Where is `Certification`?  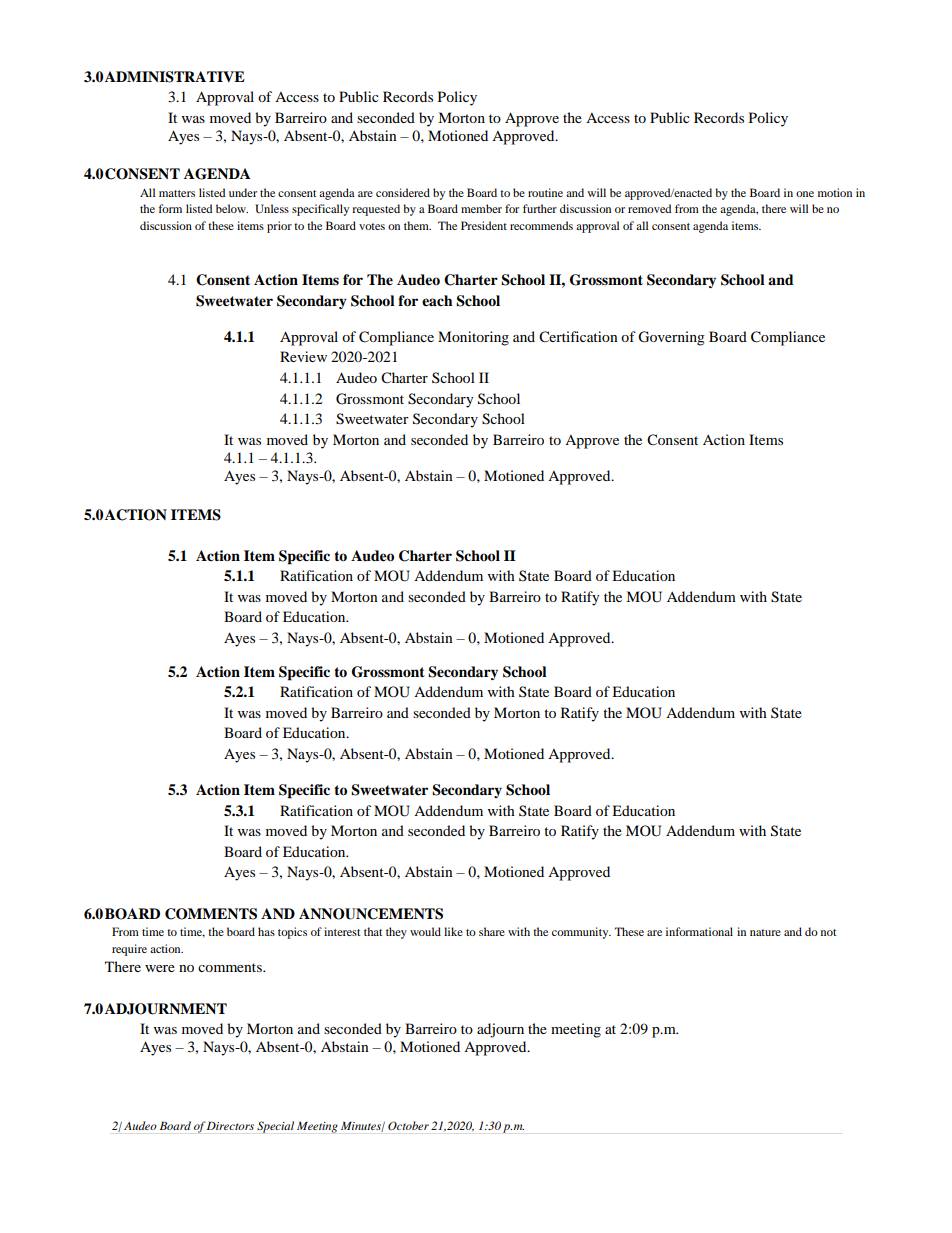 Certification is located at coordinates (578, 337).
